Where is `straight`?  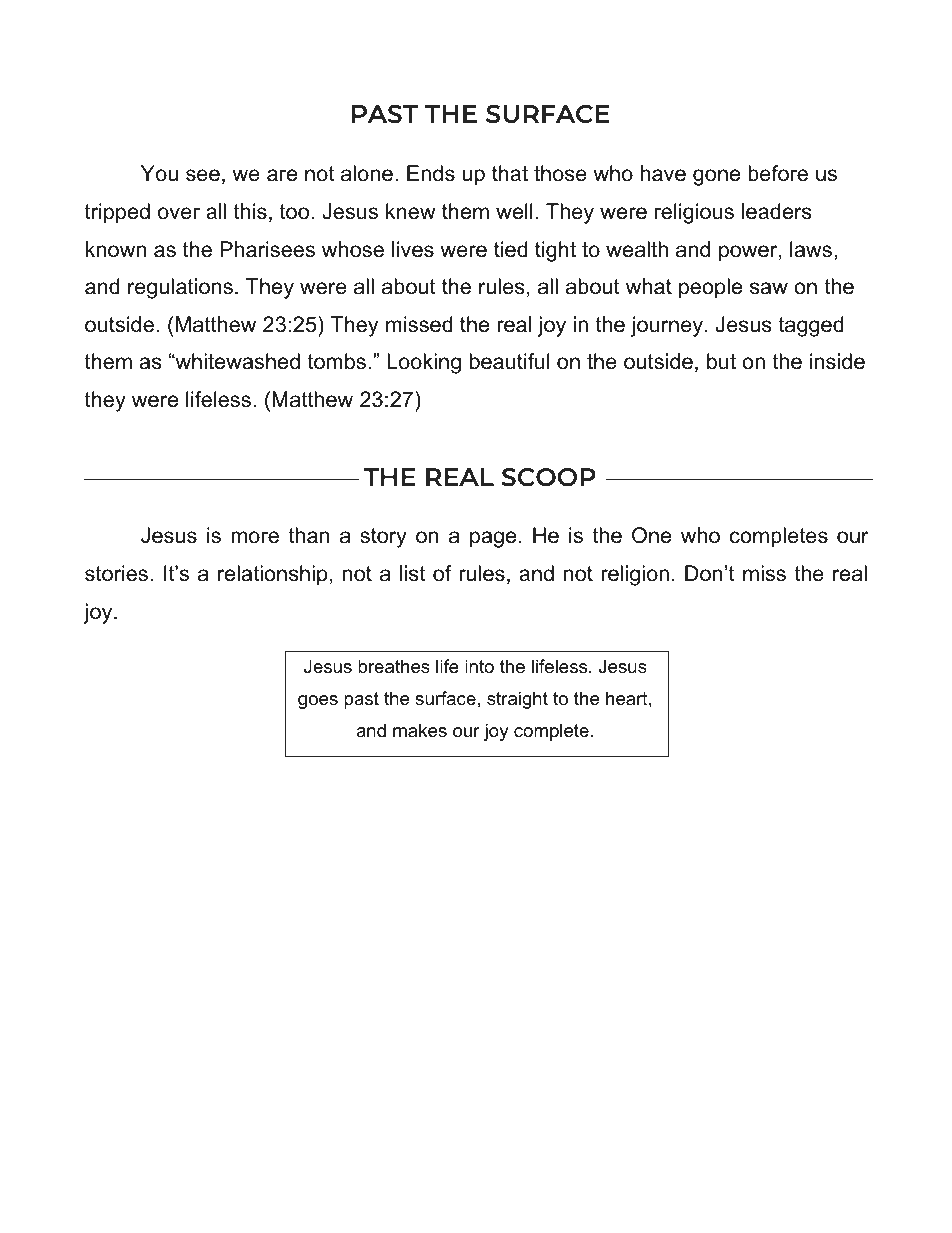
straight is located at coordinates (517, 700).
